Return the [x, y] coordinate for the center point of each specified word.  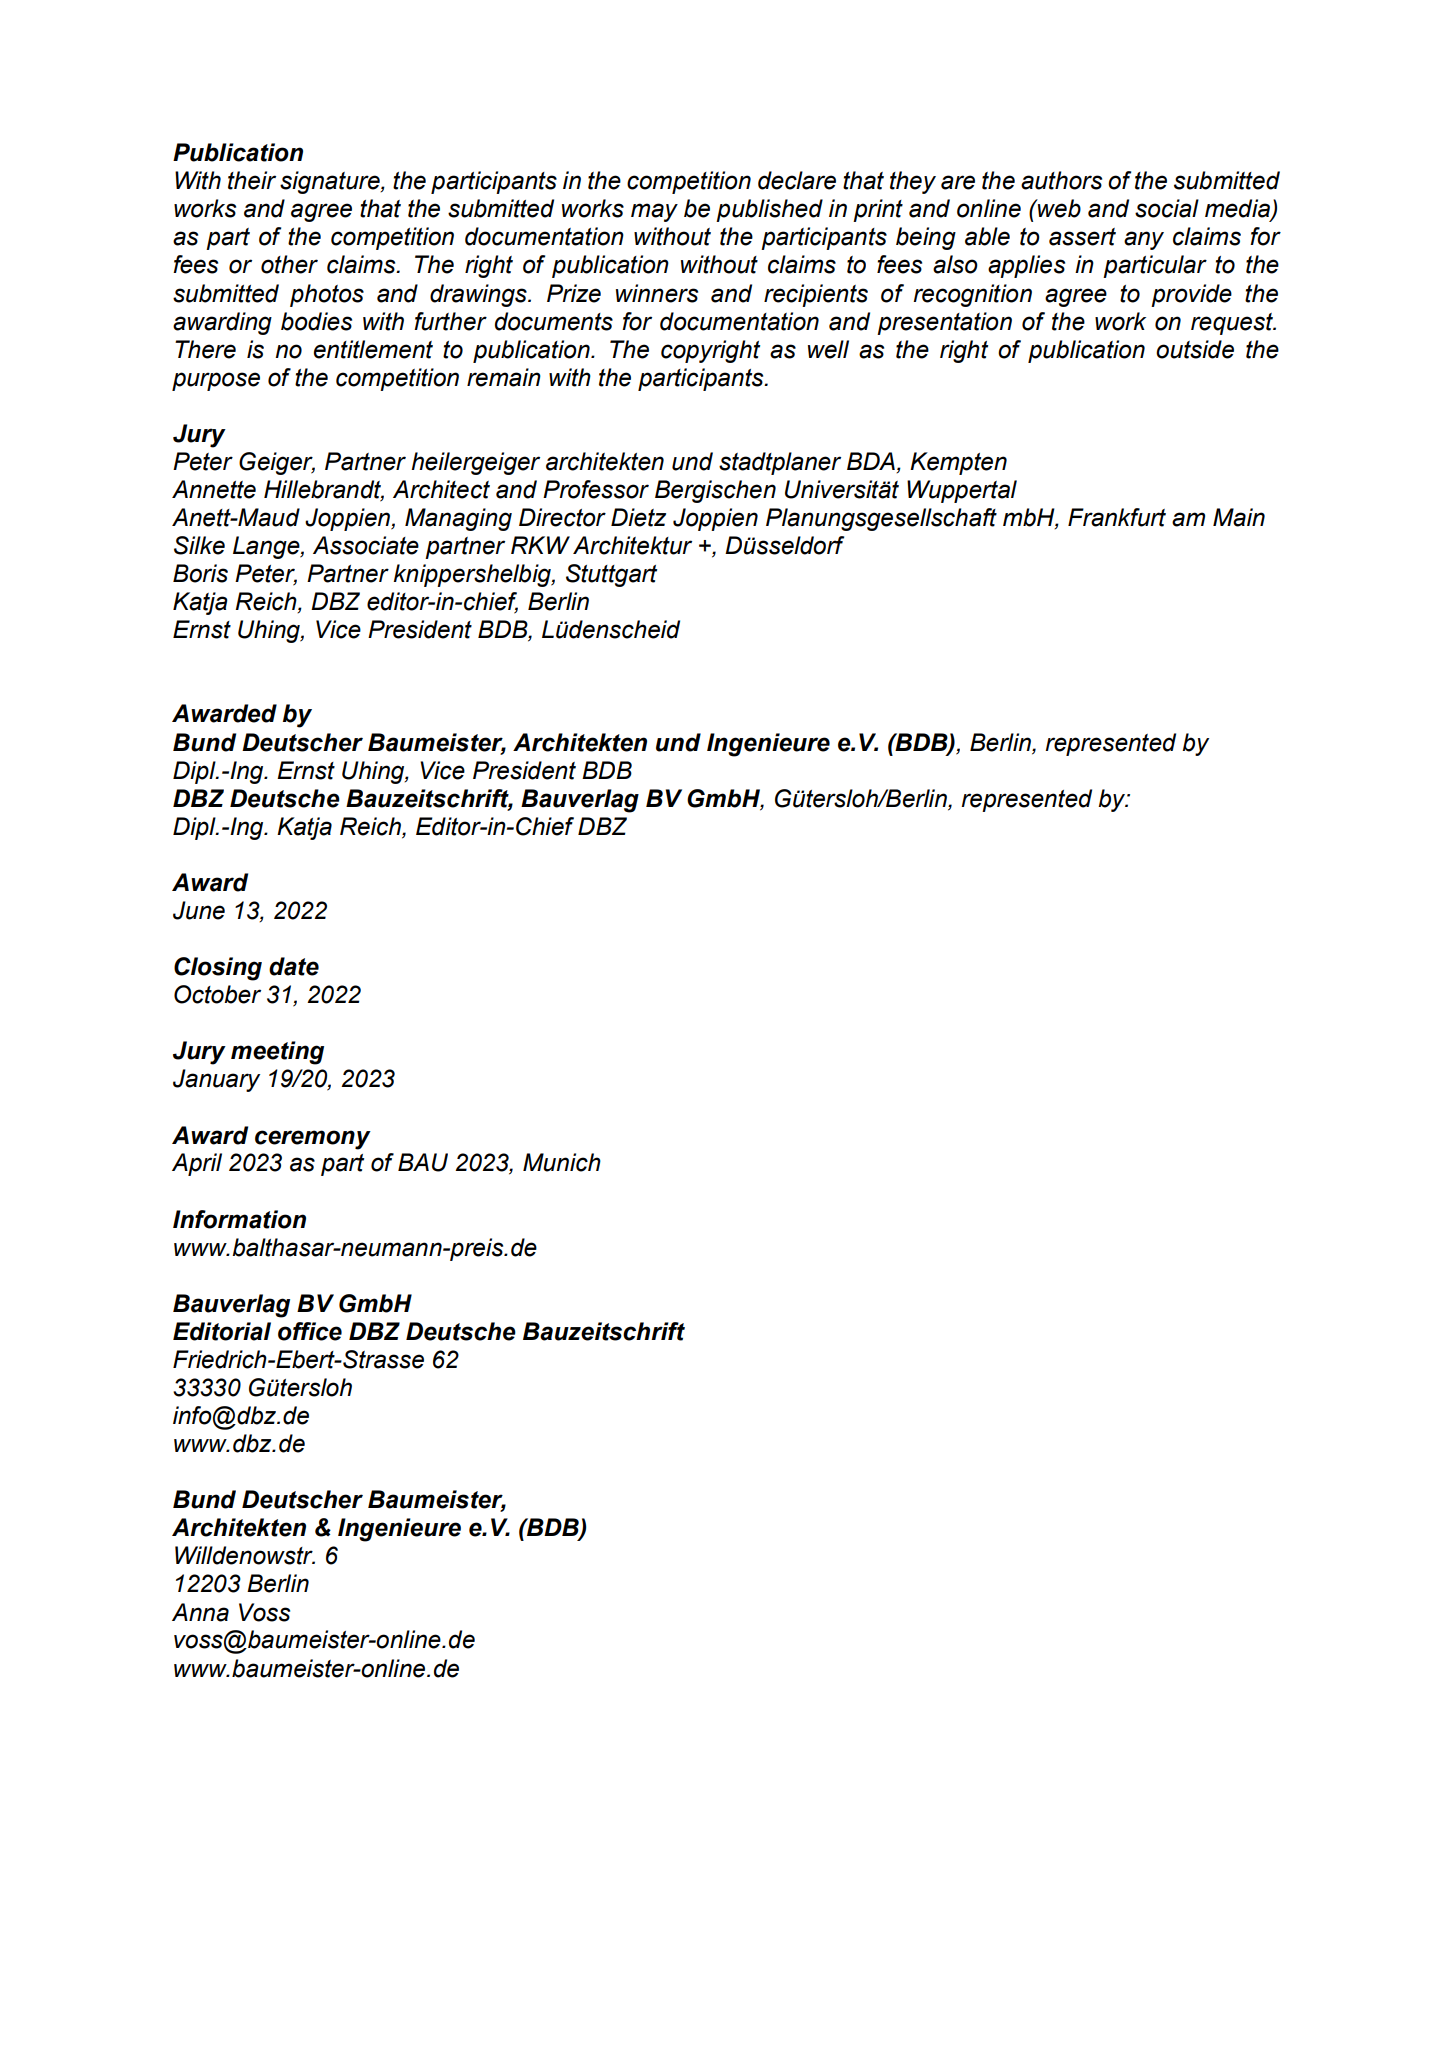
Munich [562, 1162]
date [294, 966]
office [310, 1331]
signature [331, 182]
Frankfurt [1117, 517]
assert [1082, 237]
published [769, 210]
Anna [200, 1612]
